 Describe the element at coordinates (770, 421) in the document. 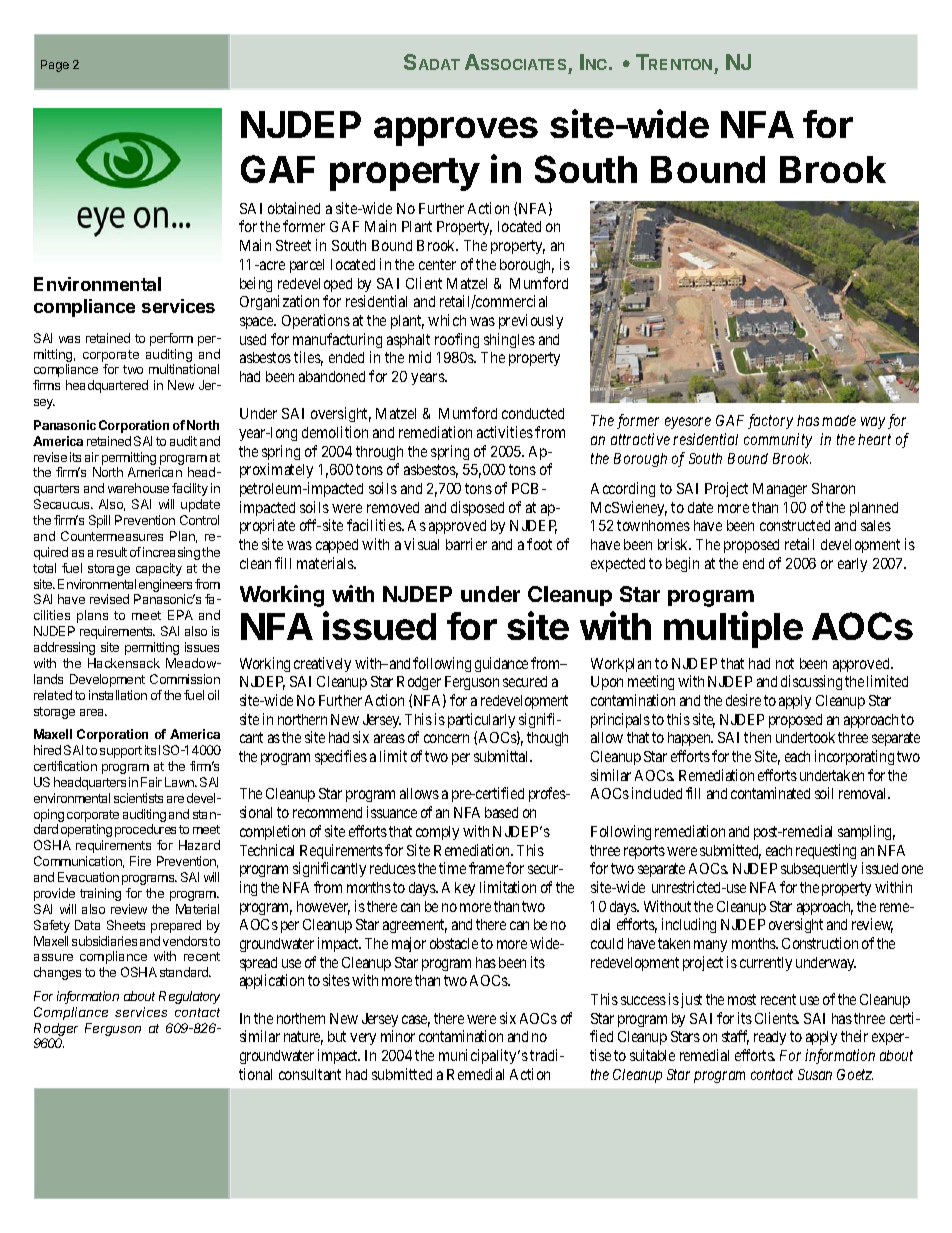

I see `factory` at that location.
